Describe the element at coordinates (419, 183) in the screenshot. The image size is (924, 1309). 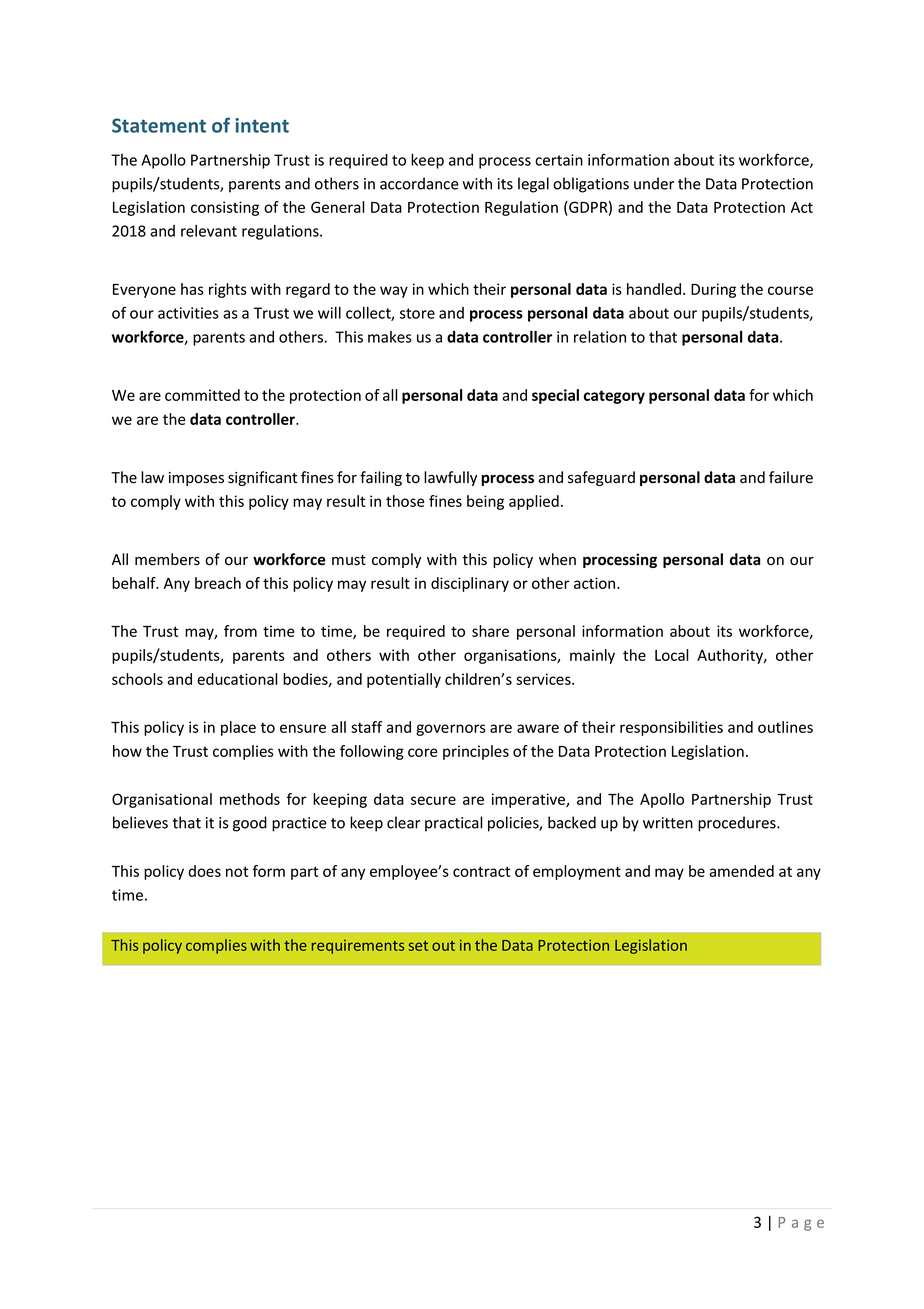
I see `accordance` at that location.
